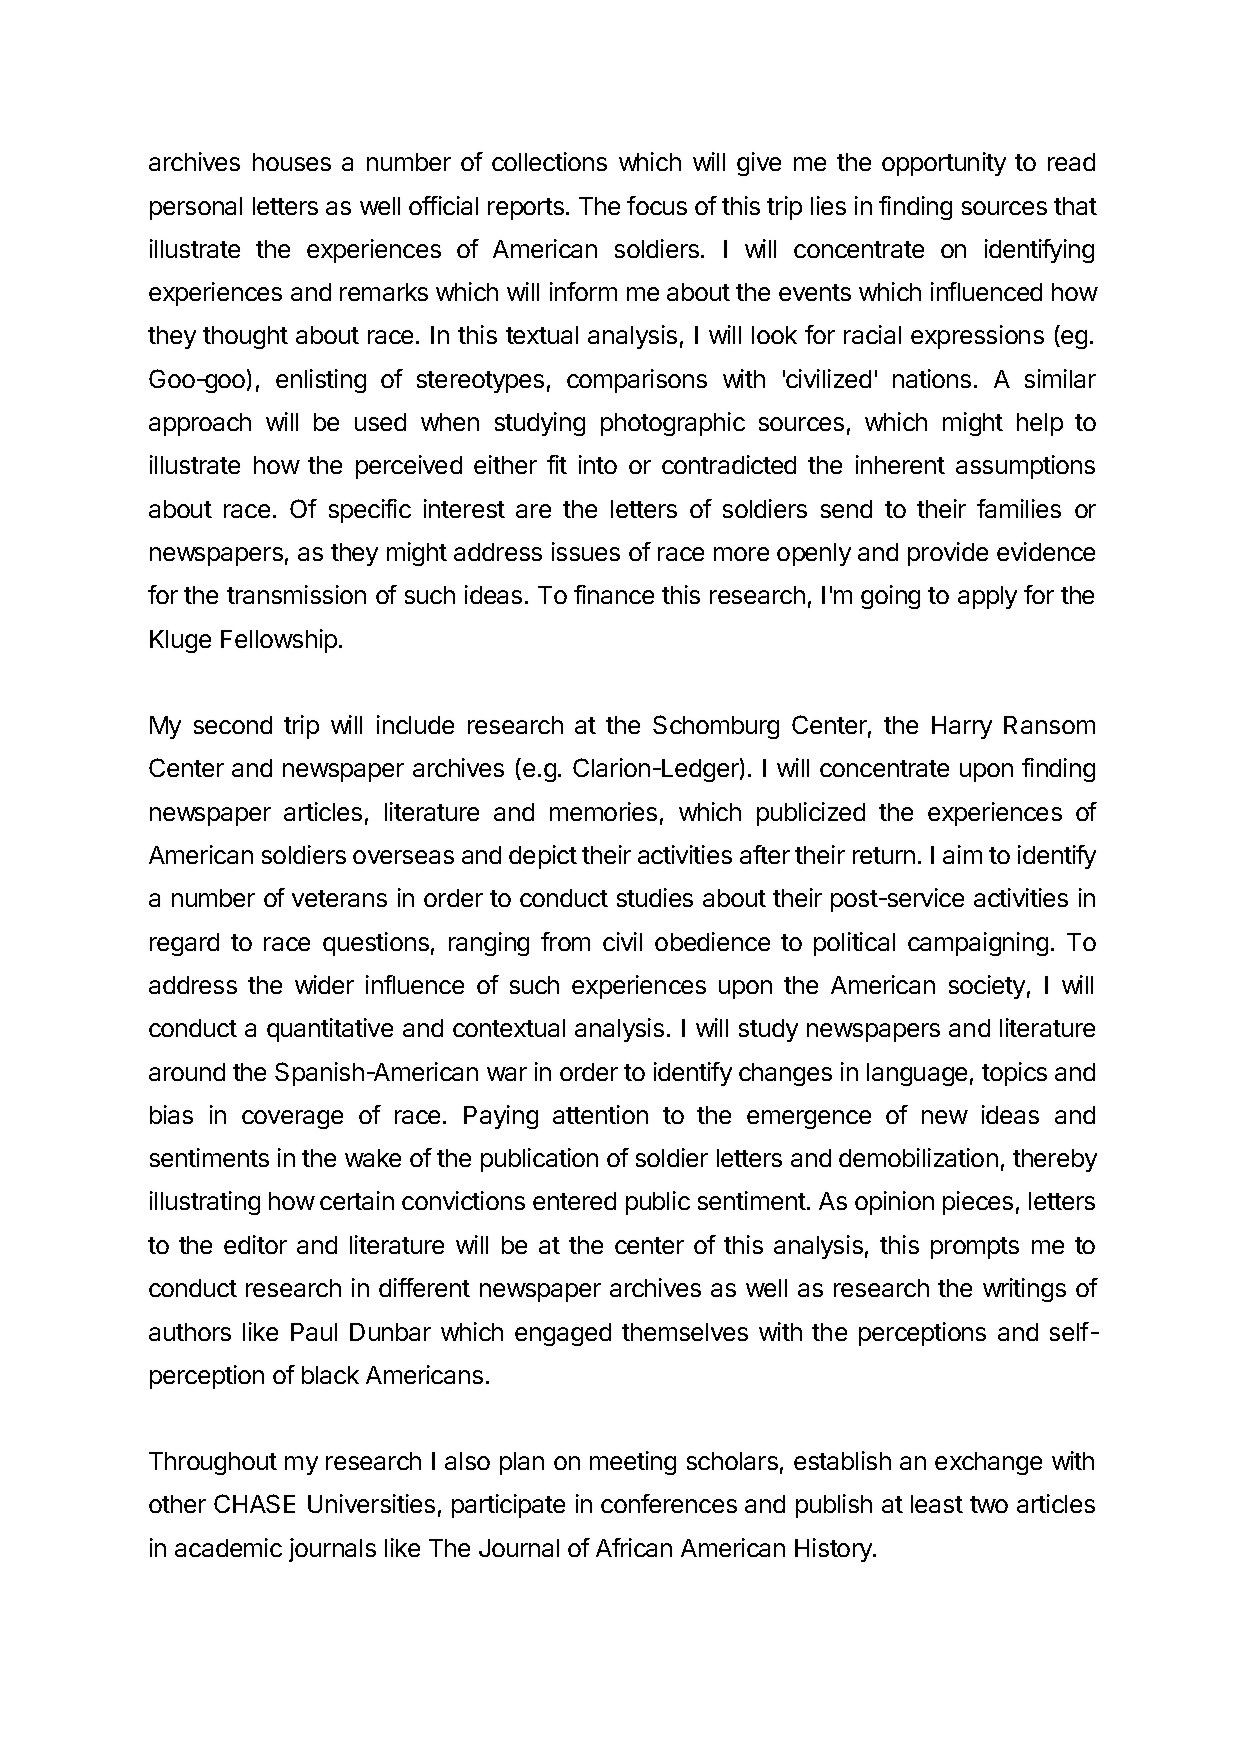 The width and height of the image is (1245, 1761). Describe the element at coordinates (987, 987) in the image. I see `society` at that location.
